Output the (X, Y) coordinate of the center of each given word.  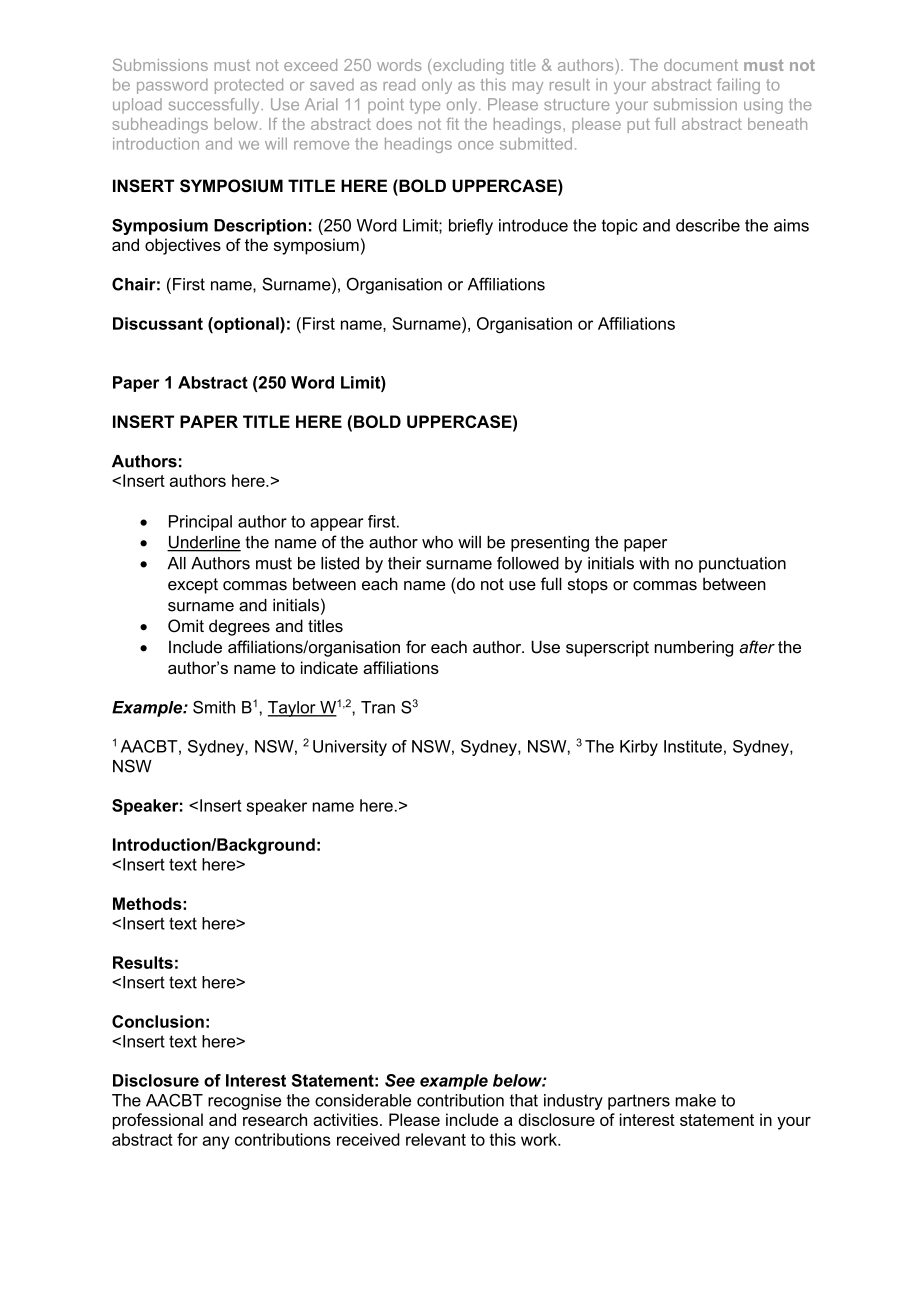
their (404, 563)
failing (738, 86)
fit (452, 124)
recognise (244, 1102)
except (193, 586)
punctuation (742, 565)
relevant (436, 1139)
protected (249, 86)
